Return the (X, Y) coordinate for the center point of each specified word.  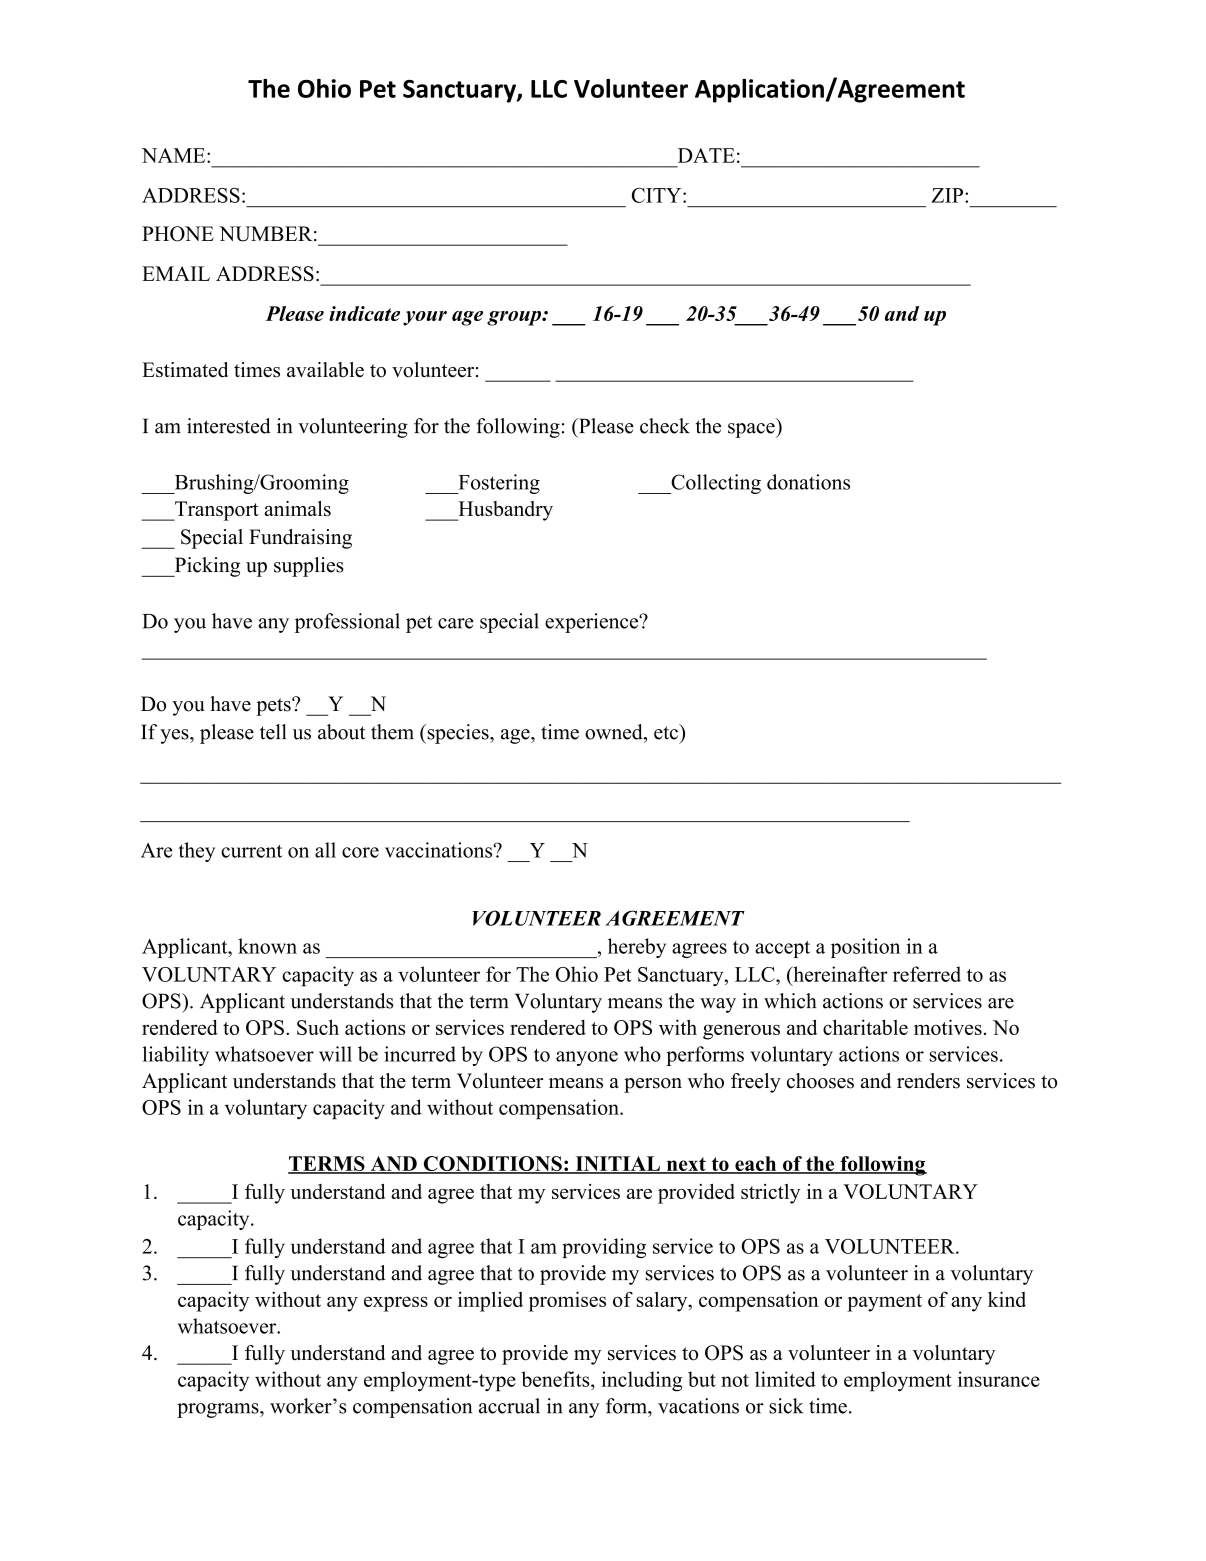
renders (928, 1081)
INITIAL (617, 1165)
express (396, 1304)
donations (808, 482)
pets (274, 707)
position (865, 948)
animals (297, 508)
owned (615, 732)
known (267, 946)
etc (667, 732)
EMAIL (176, 273)
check (665, 426)
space (752, 430)
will (335, 1054)
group (515, 318)
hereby (637, 948)
